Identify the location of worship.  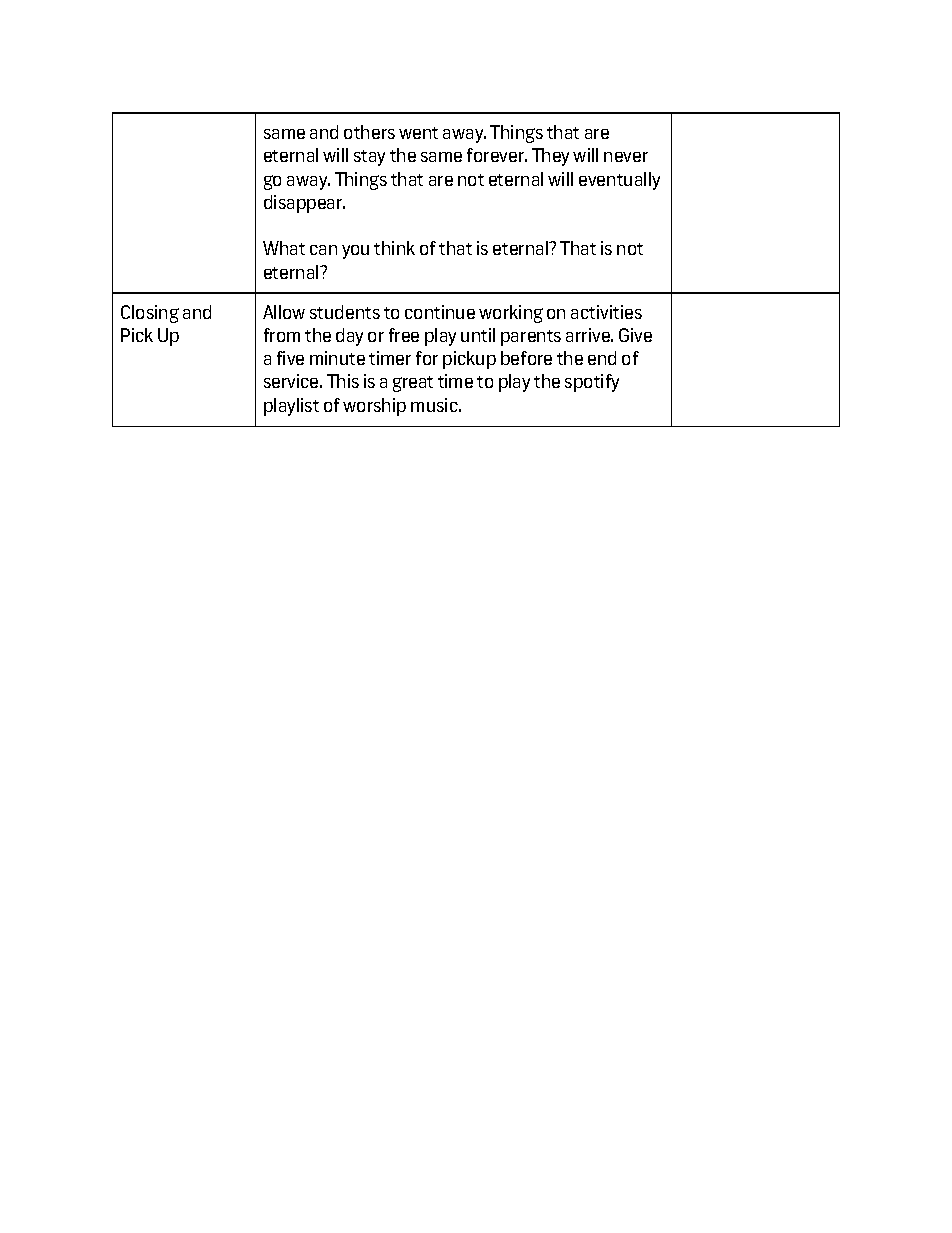
(374, 407).
